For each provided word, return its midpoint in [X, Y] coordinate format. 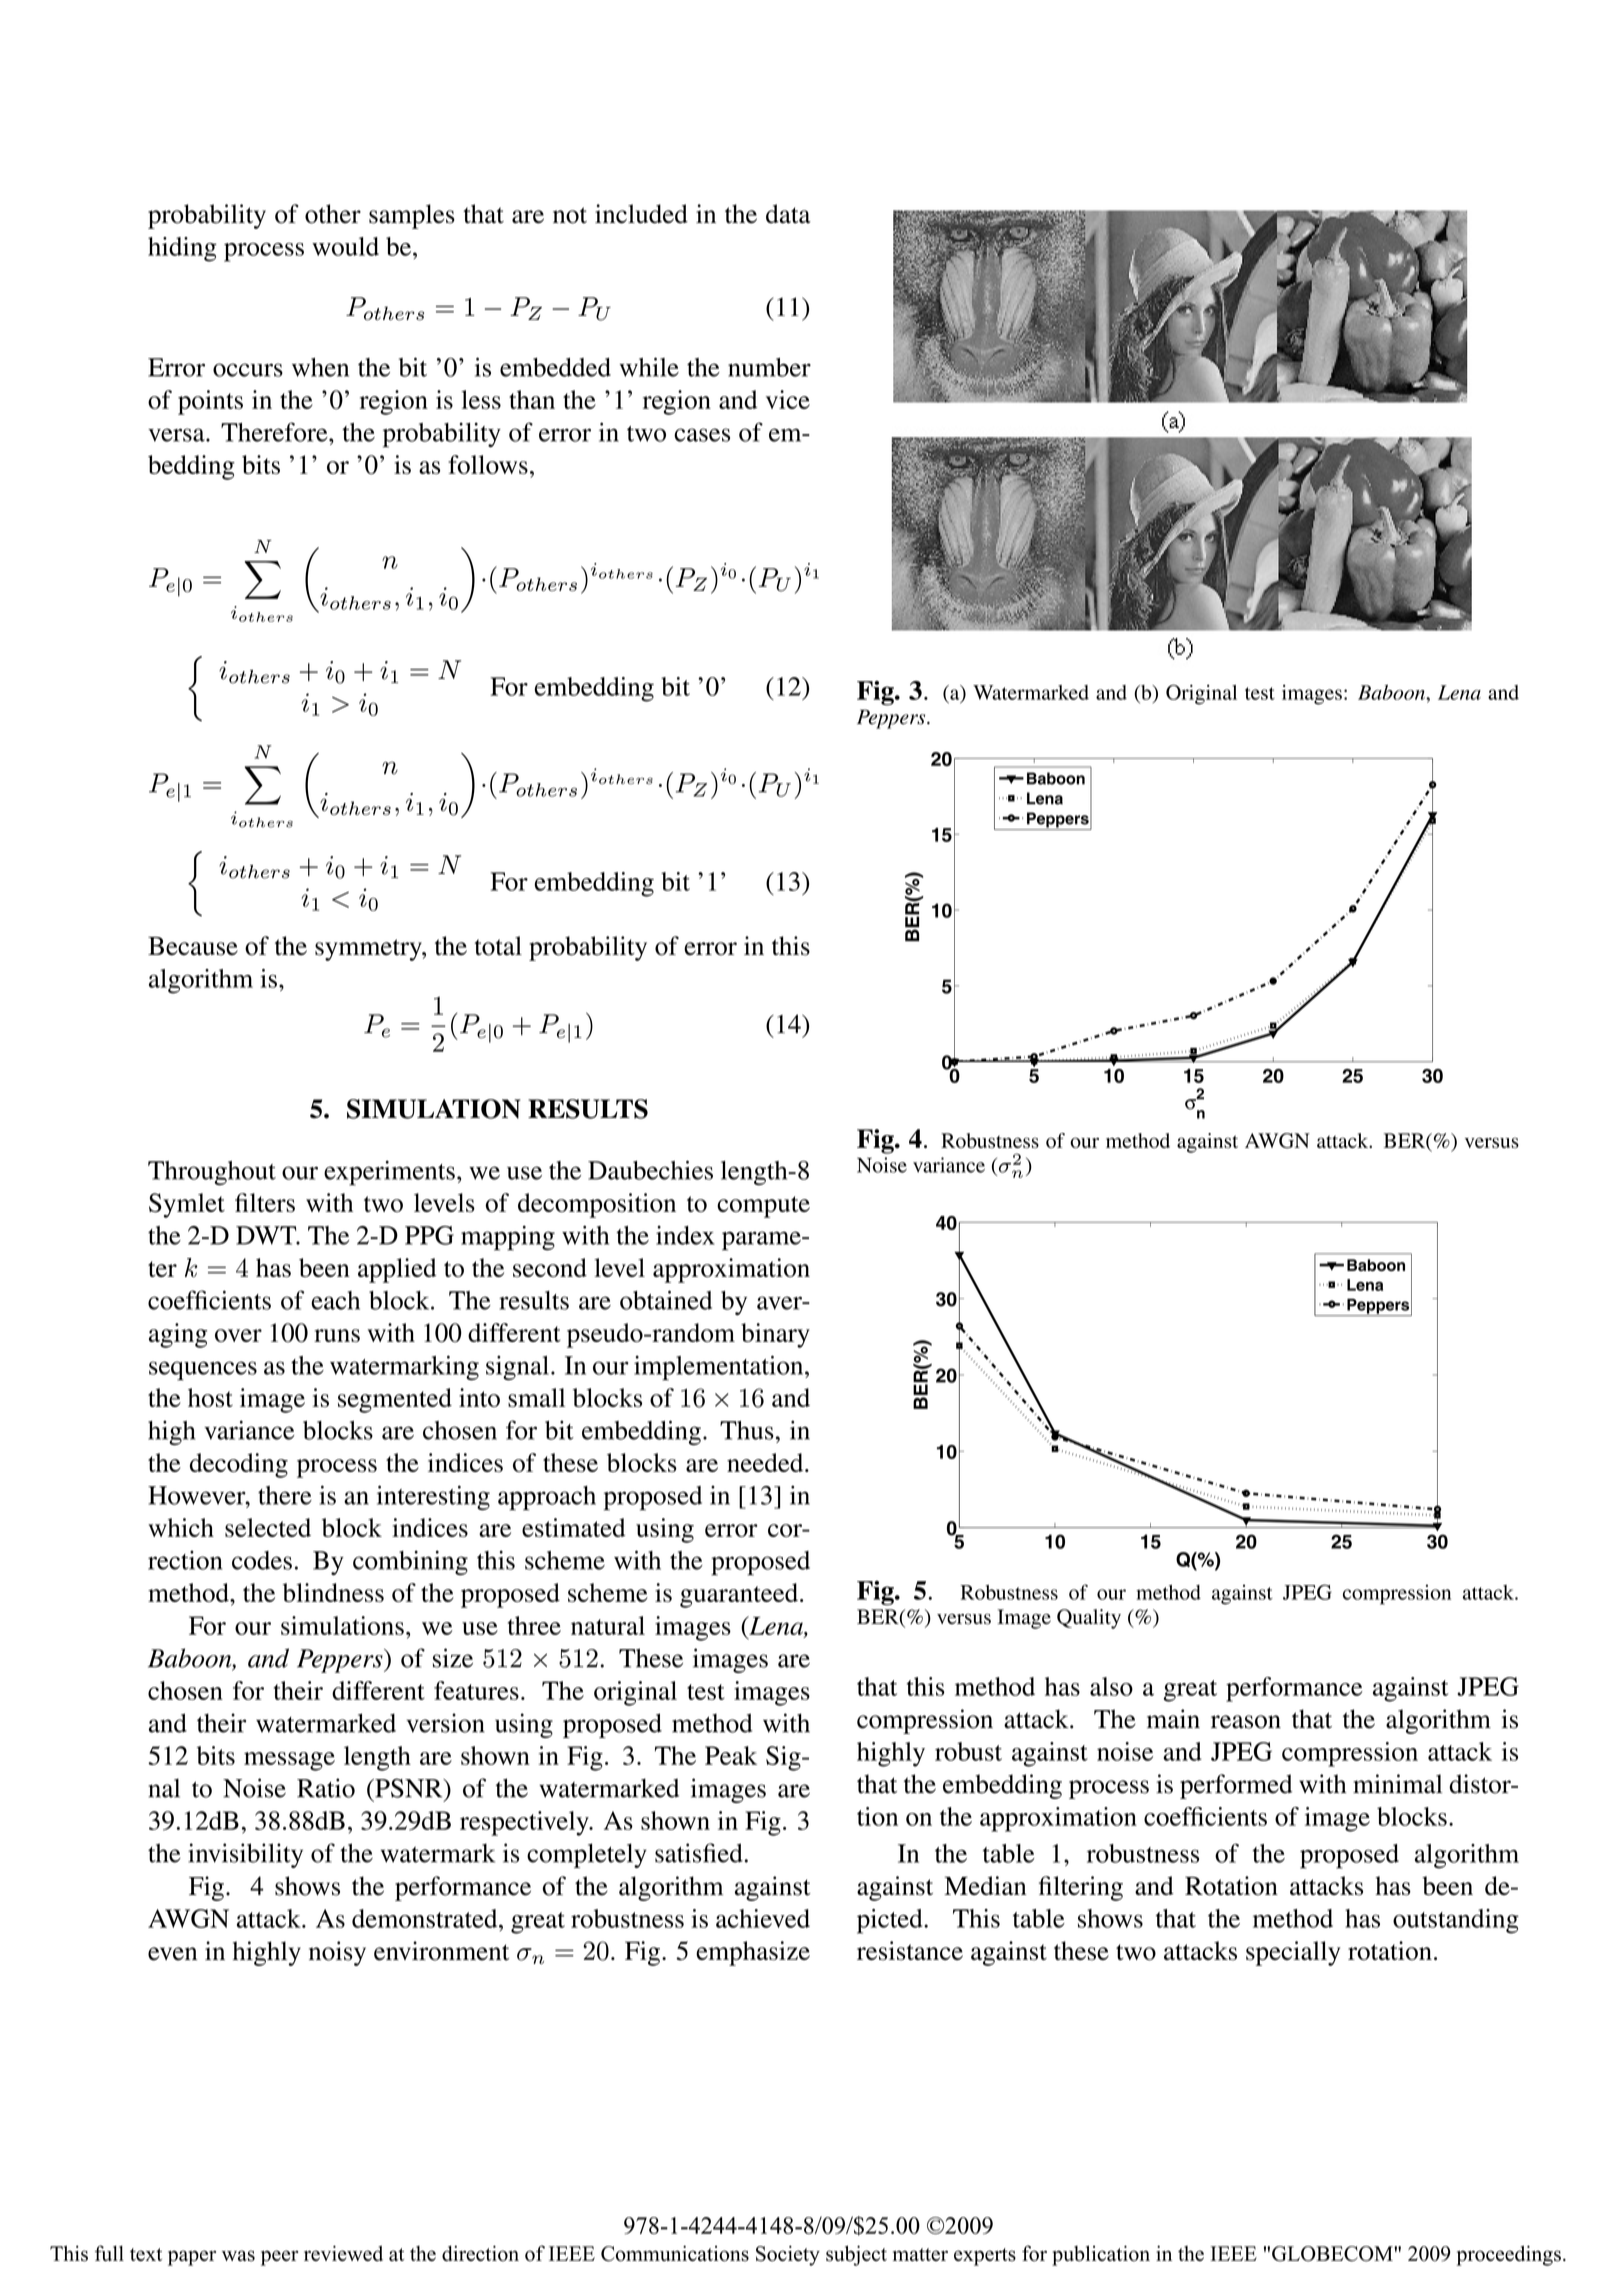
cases [702, 435]
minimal [1397, 1784]
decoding [239, 1465]
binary [775, 1335]
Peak [731, 1755]
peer [279, 2258]
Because [193, 946]
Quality [1089, 1619]
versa [177, 435]
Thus [747, 1430]
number [769, 367]
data [788, 214]
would [345, 246]
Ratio [326, 1788]
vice [788, 399]
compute [763, 1207]
